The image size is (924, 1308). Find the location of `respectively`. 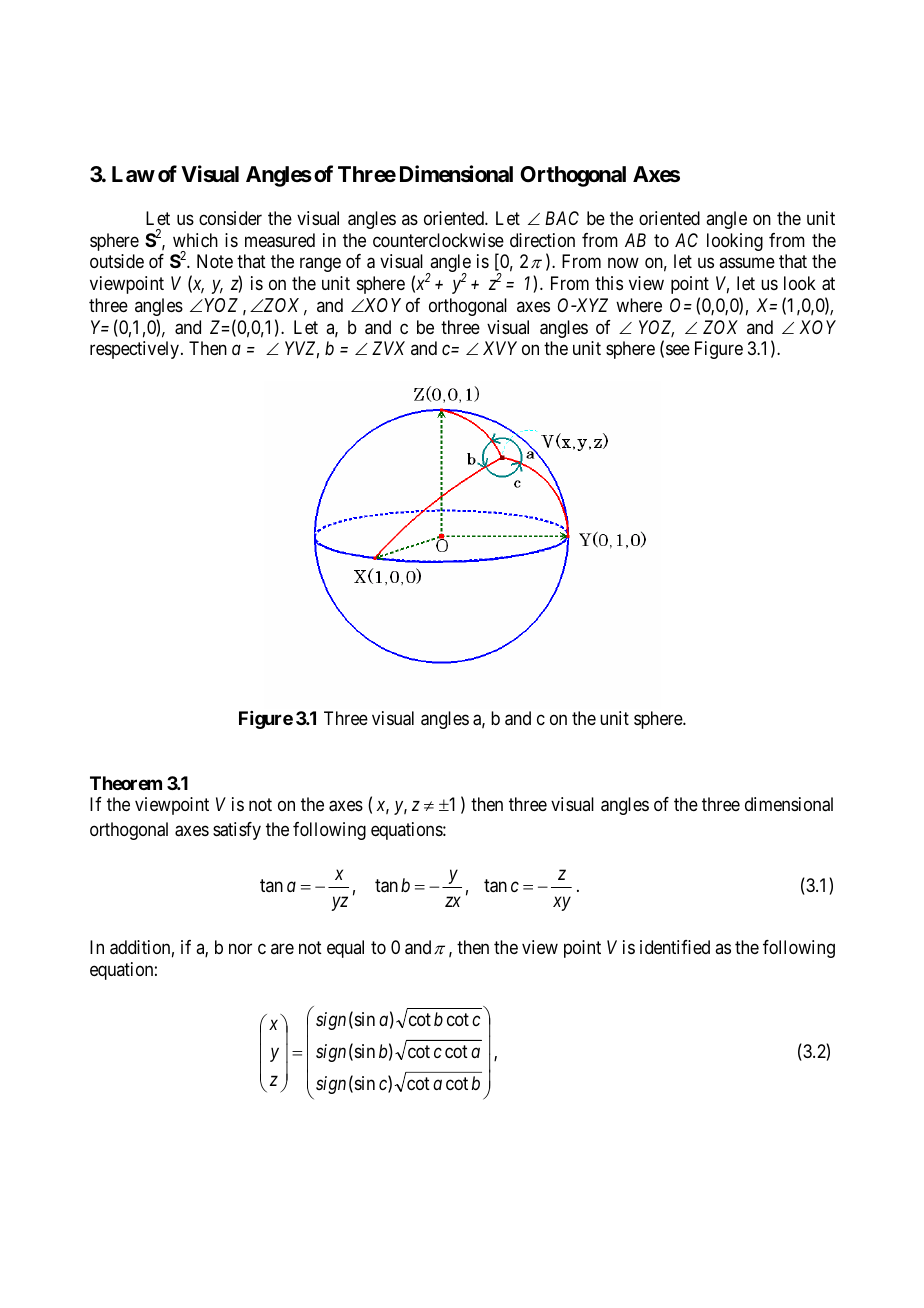

respectively is located at coordinates (136, 350).
